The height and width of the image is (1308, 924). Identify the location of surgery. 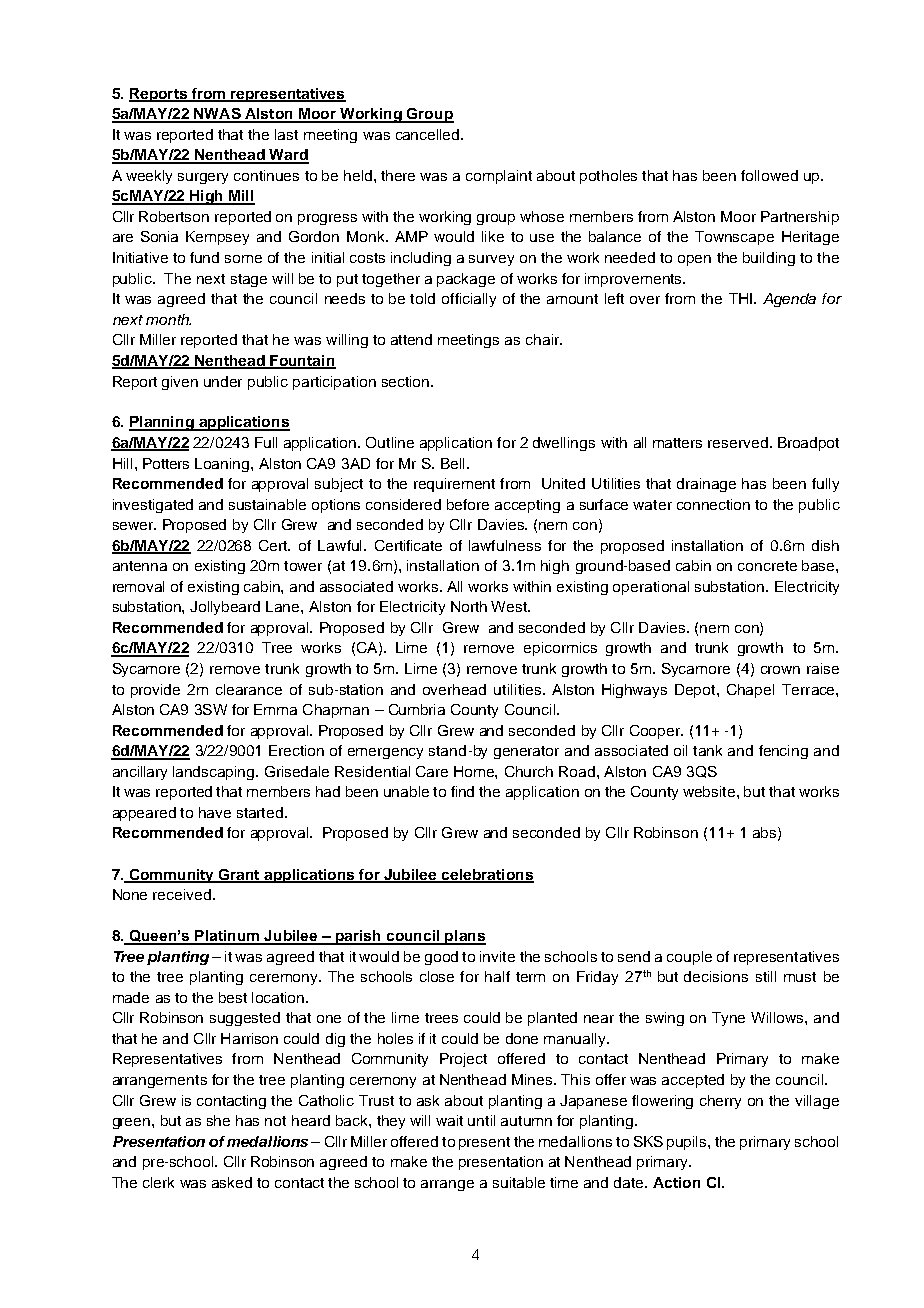
(203, 178).
